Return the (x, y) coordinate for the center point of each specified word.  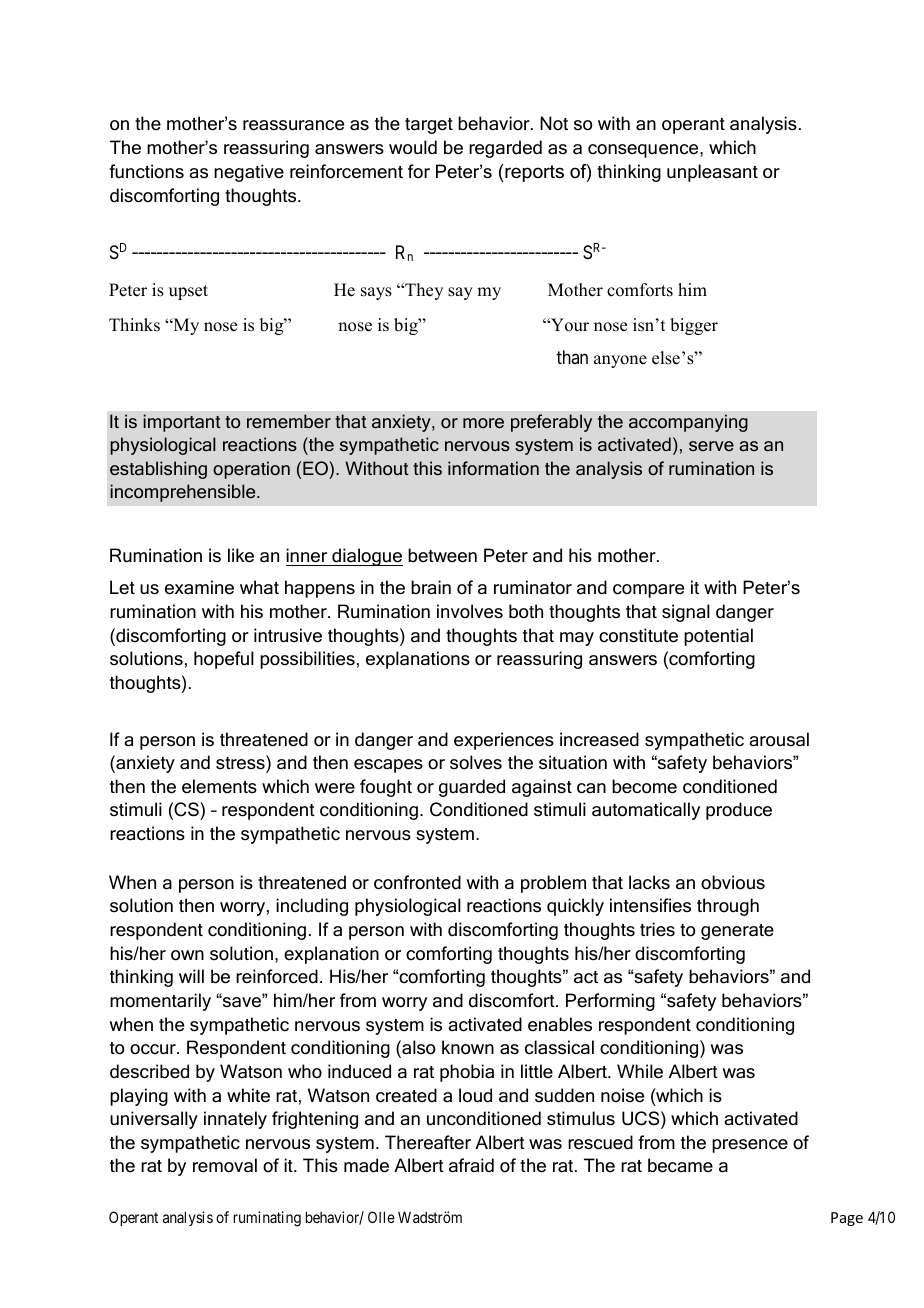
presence (750, 1146)
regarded (505, 149)
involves (470, 611)
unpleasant (712, 173)
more (483, 423)
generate (737, 932)
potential (718, 637)
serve (711, 446)
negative (249, 173)
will (191, 976)
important (182, 423)
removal (225, 1165)
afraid (471, 1165)
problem (553, 884)
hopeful (224, 660)
